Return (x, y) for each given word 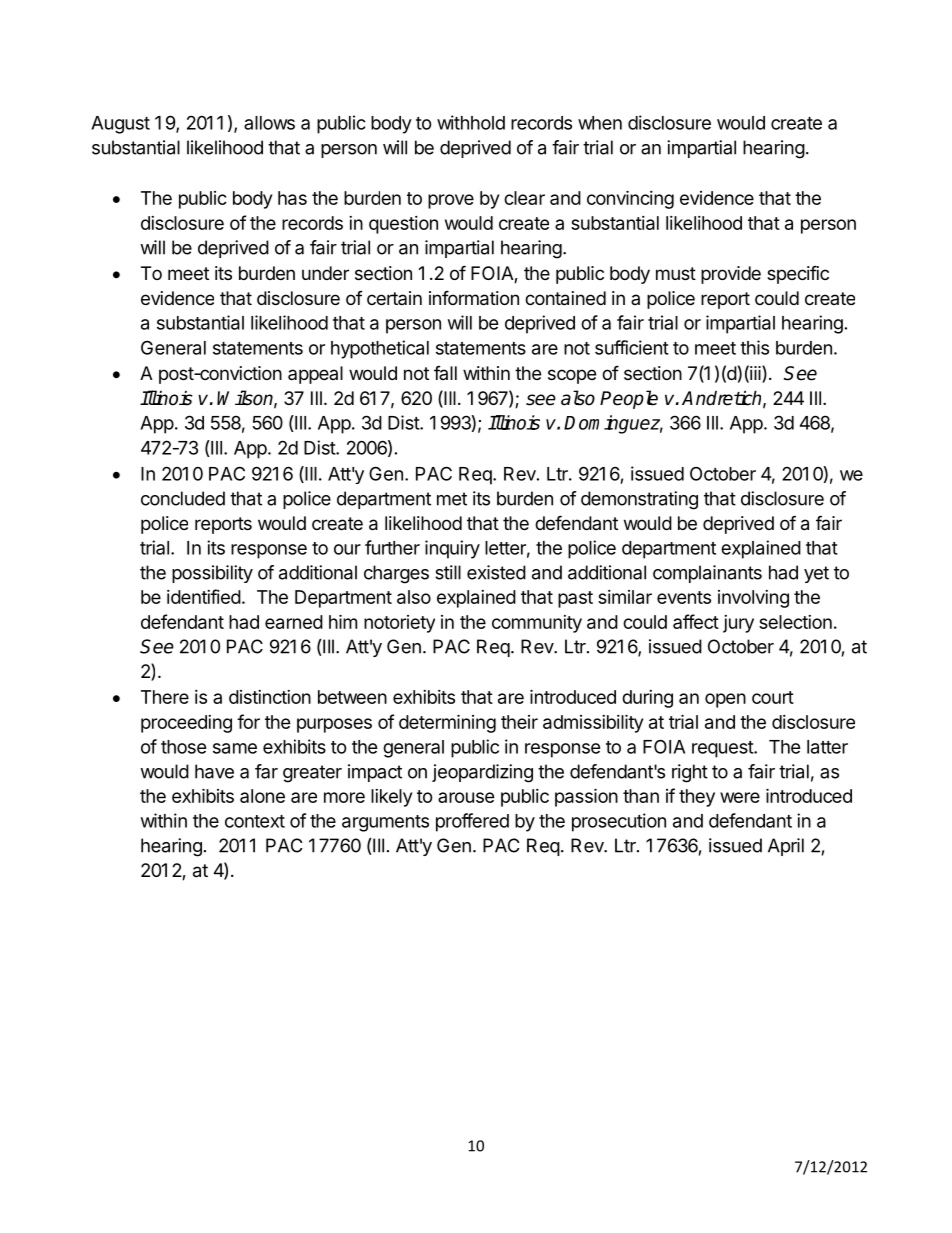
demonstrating (639, 500)
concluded (183, 498)
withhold (471, 122)
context (255, 821)
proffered (472, 822)
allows (269, 123)
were (740, 797)
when (600, 123)
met (452, 499)
